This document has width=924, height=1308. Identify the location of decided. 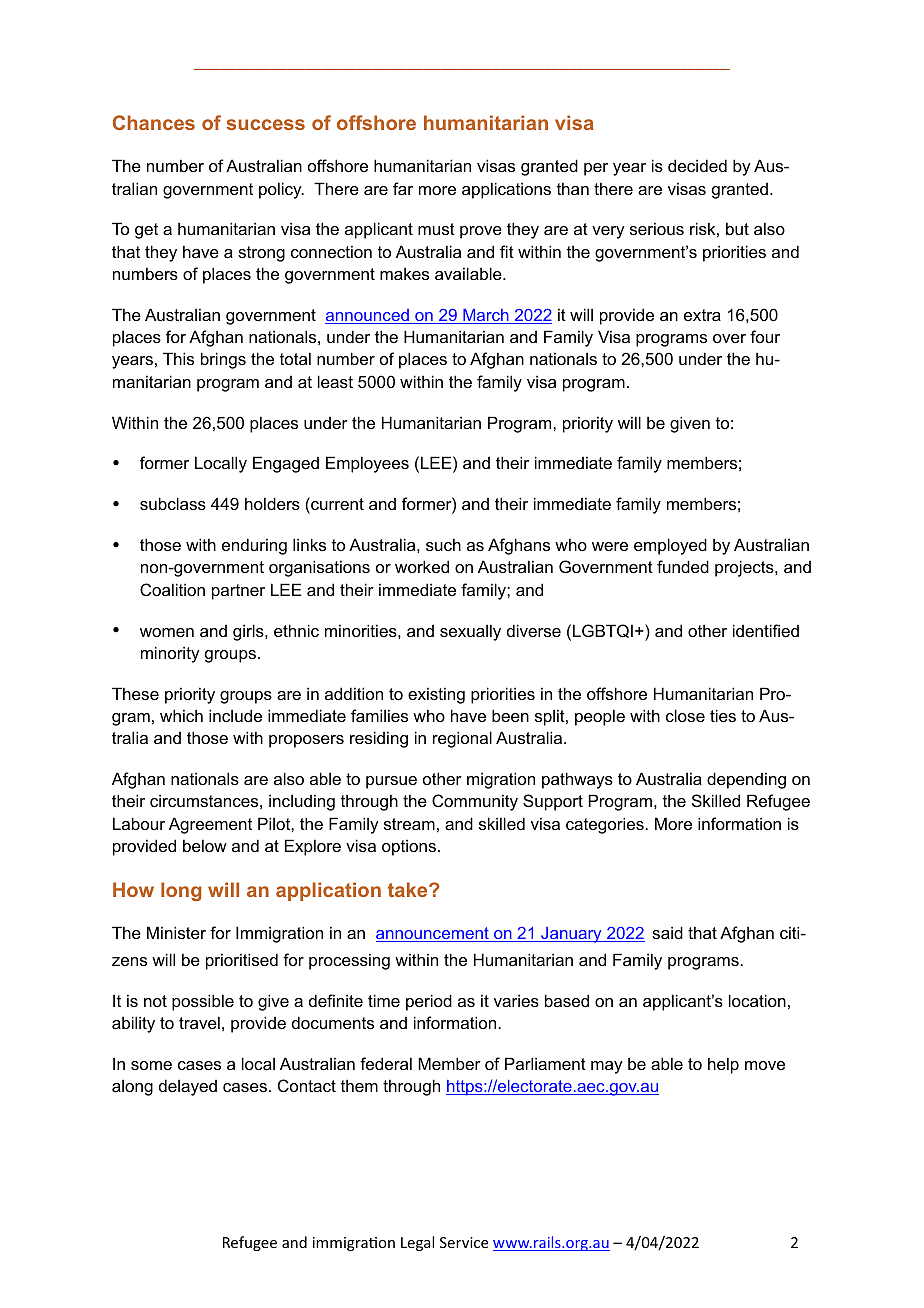
(697, 165).
